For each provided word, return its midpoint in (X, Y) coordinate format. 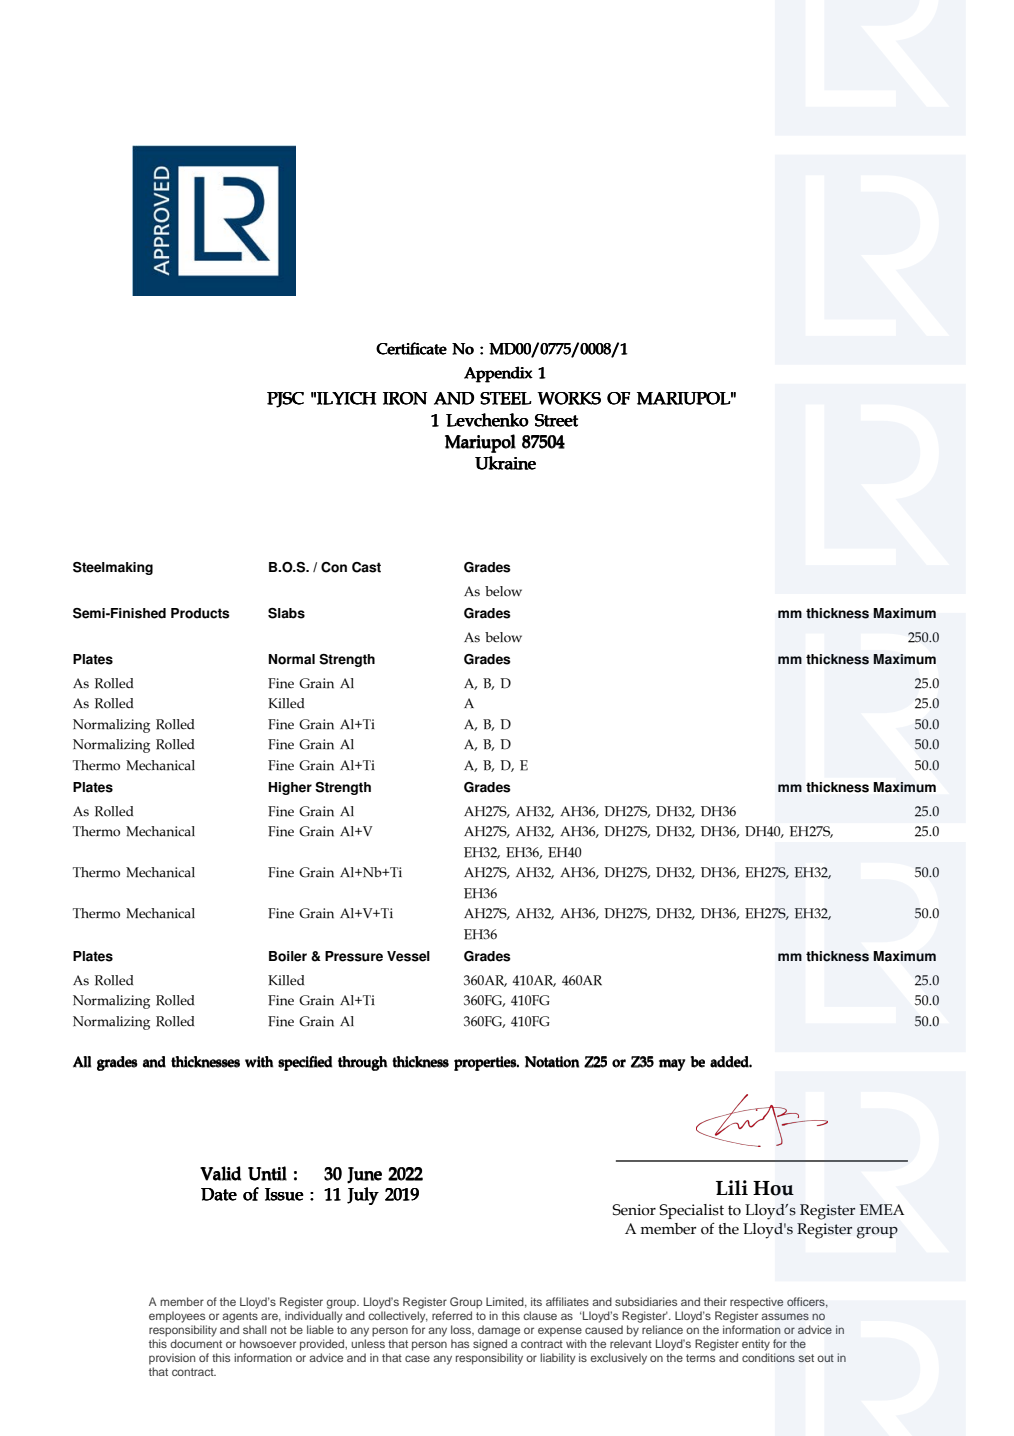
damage (499, 1331)
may (672, 1065)
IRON (405, 398)
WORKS (569, 398)
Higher (290, 788)
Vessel (408, 956)
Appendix (498, 374)
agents (240, 1317)
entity (756, 1345)
